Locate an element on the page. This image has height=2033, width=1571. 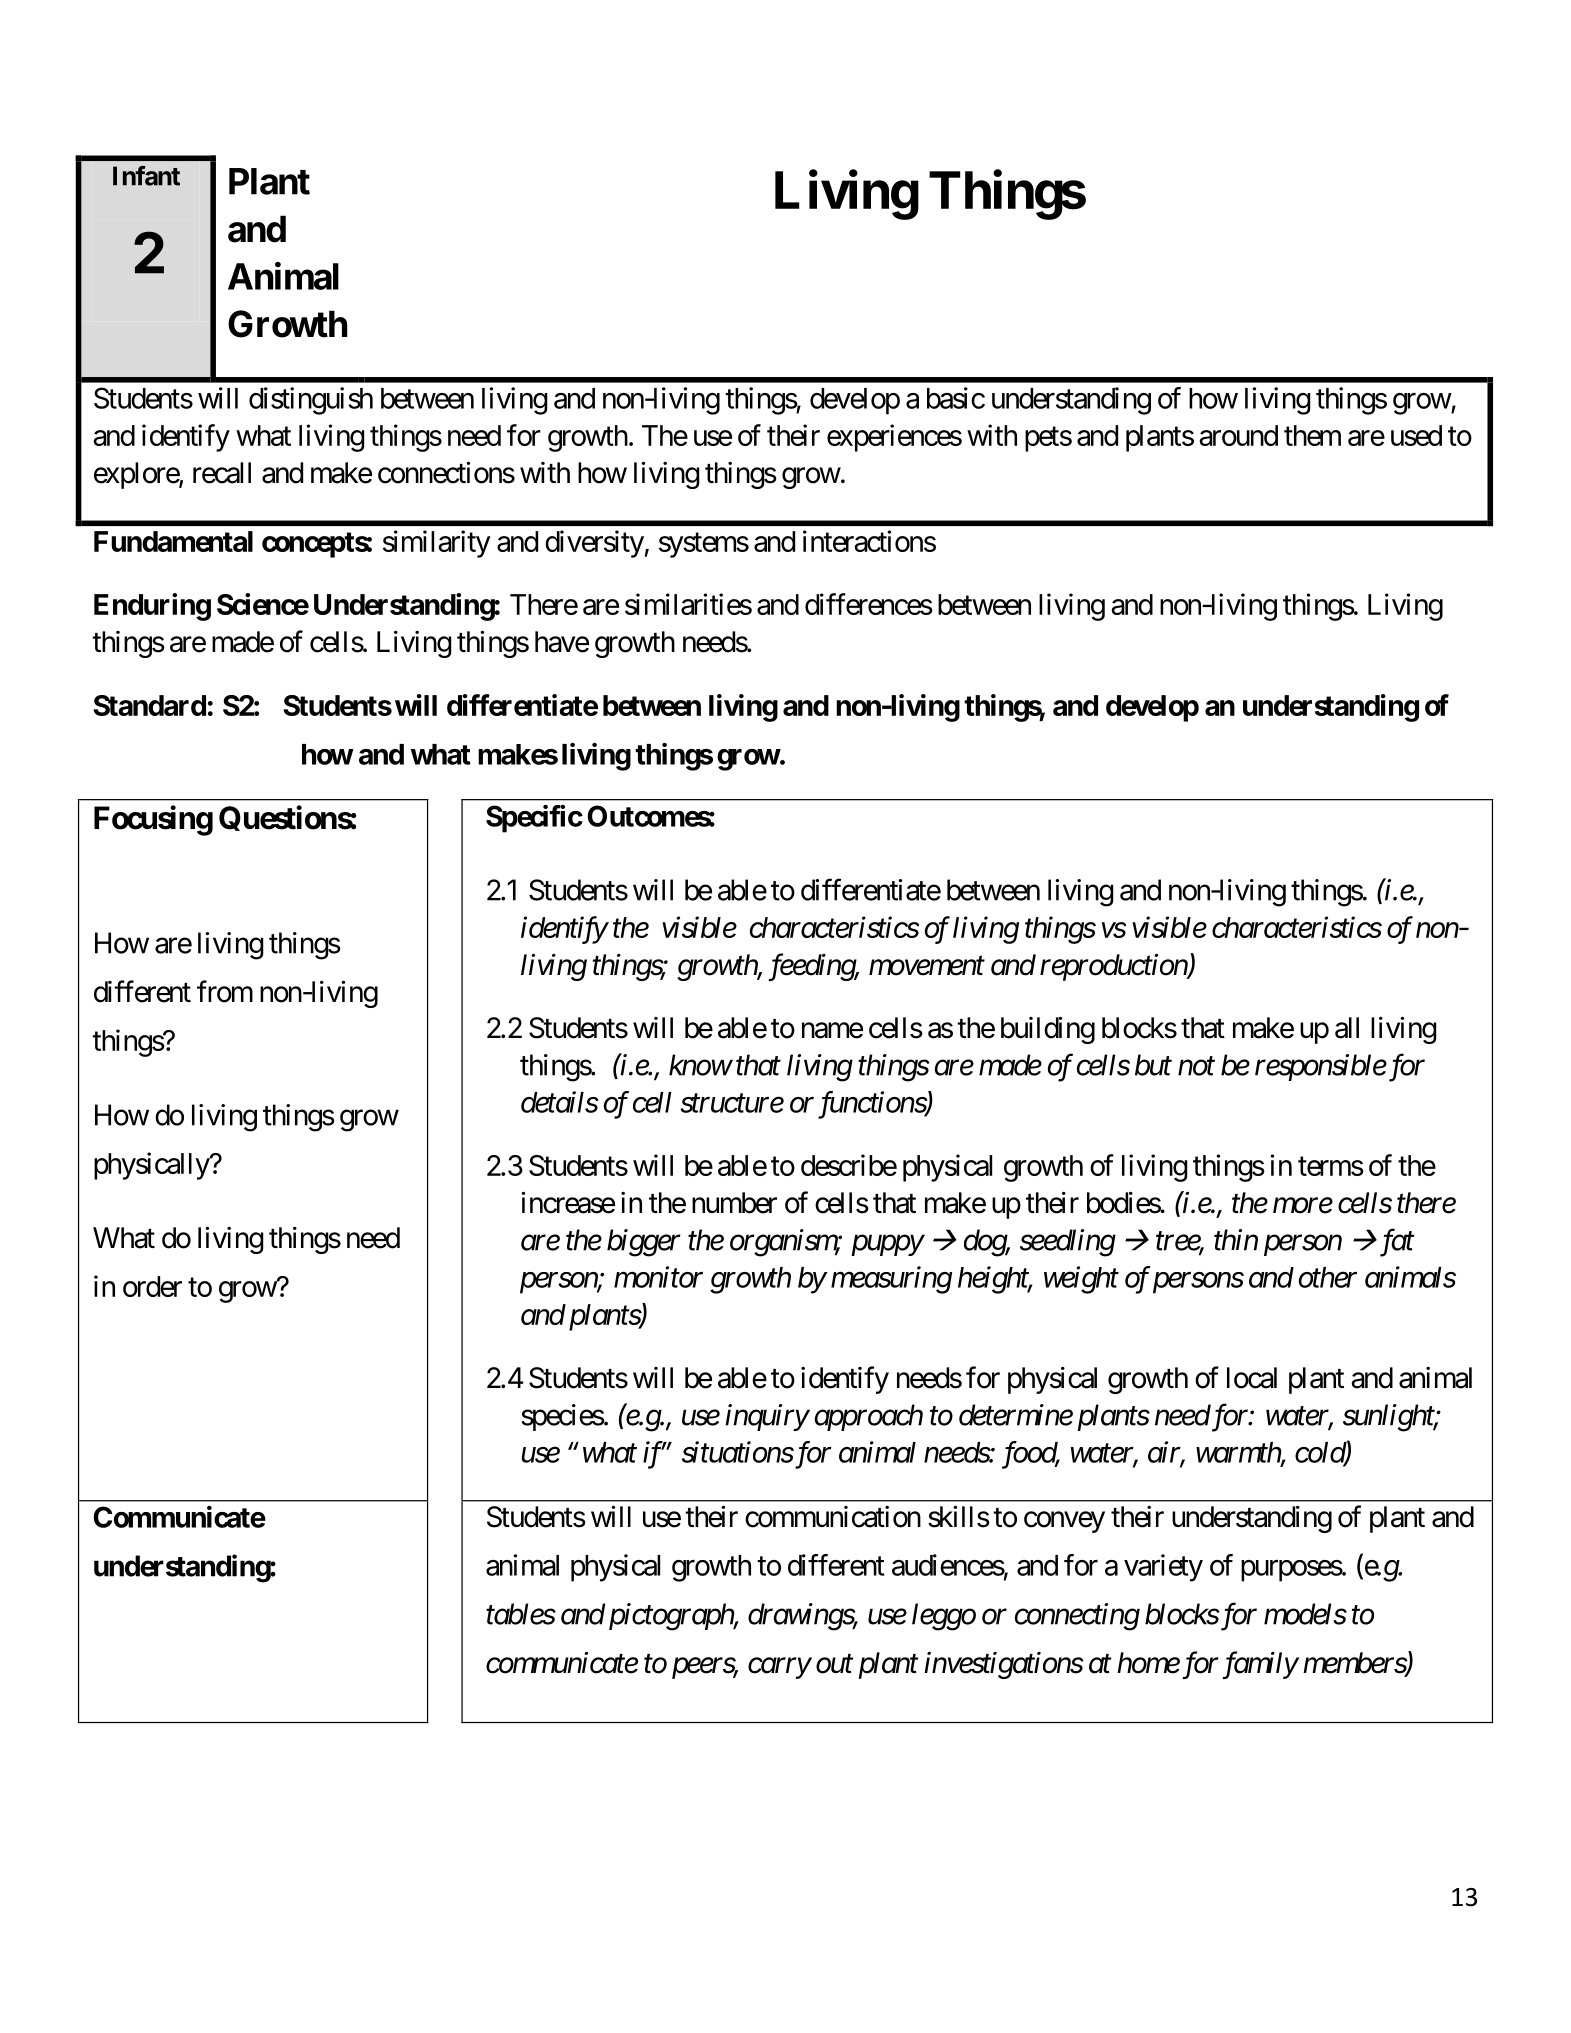
reproduction is located at coordinates (1114, 967).
